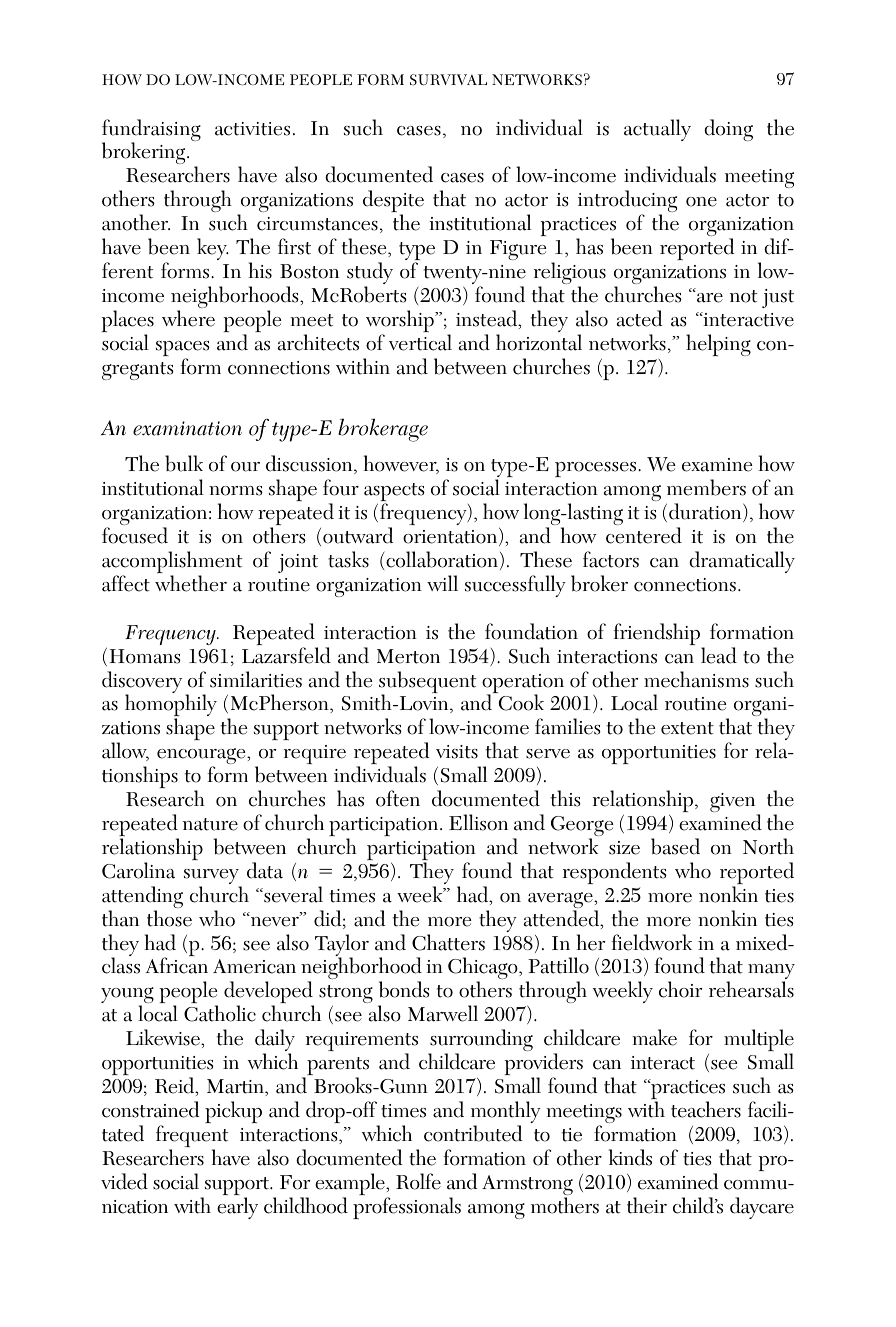 The height and width of the screenshot is (1327, 896). Describe the element at coordinates (169, 918) in the screenshot. I see `those` at that location.
